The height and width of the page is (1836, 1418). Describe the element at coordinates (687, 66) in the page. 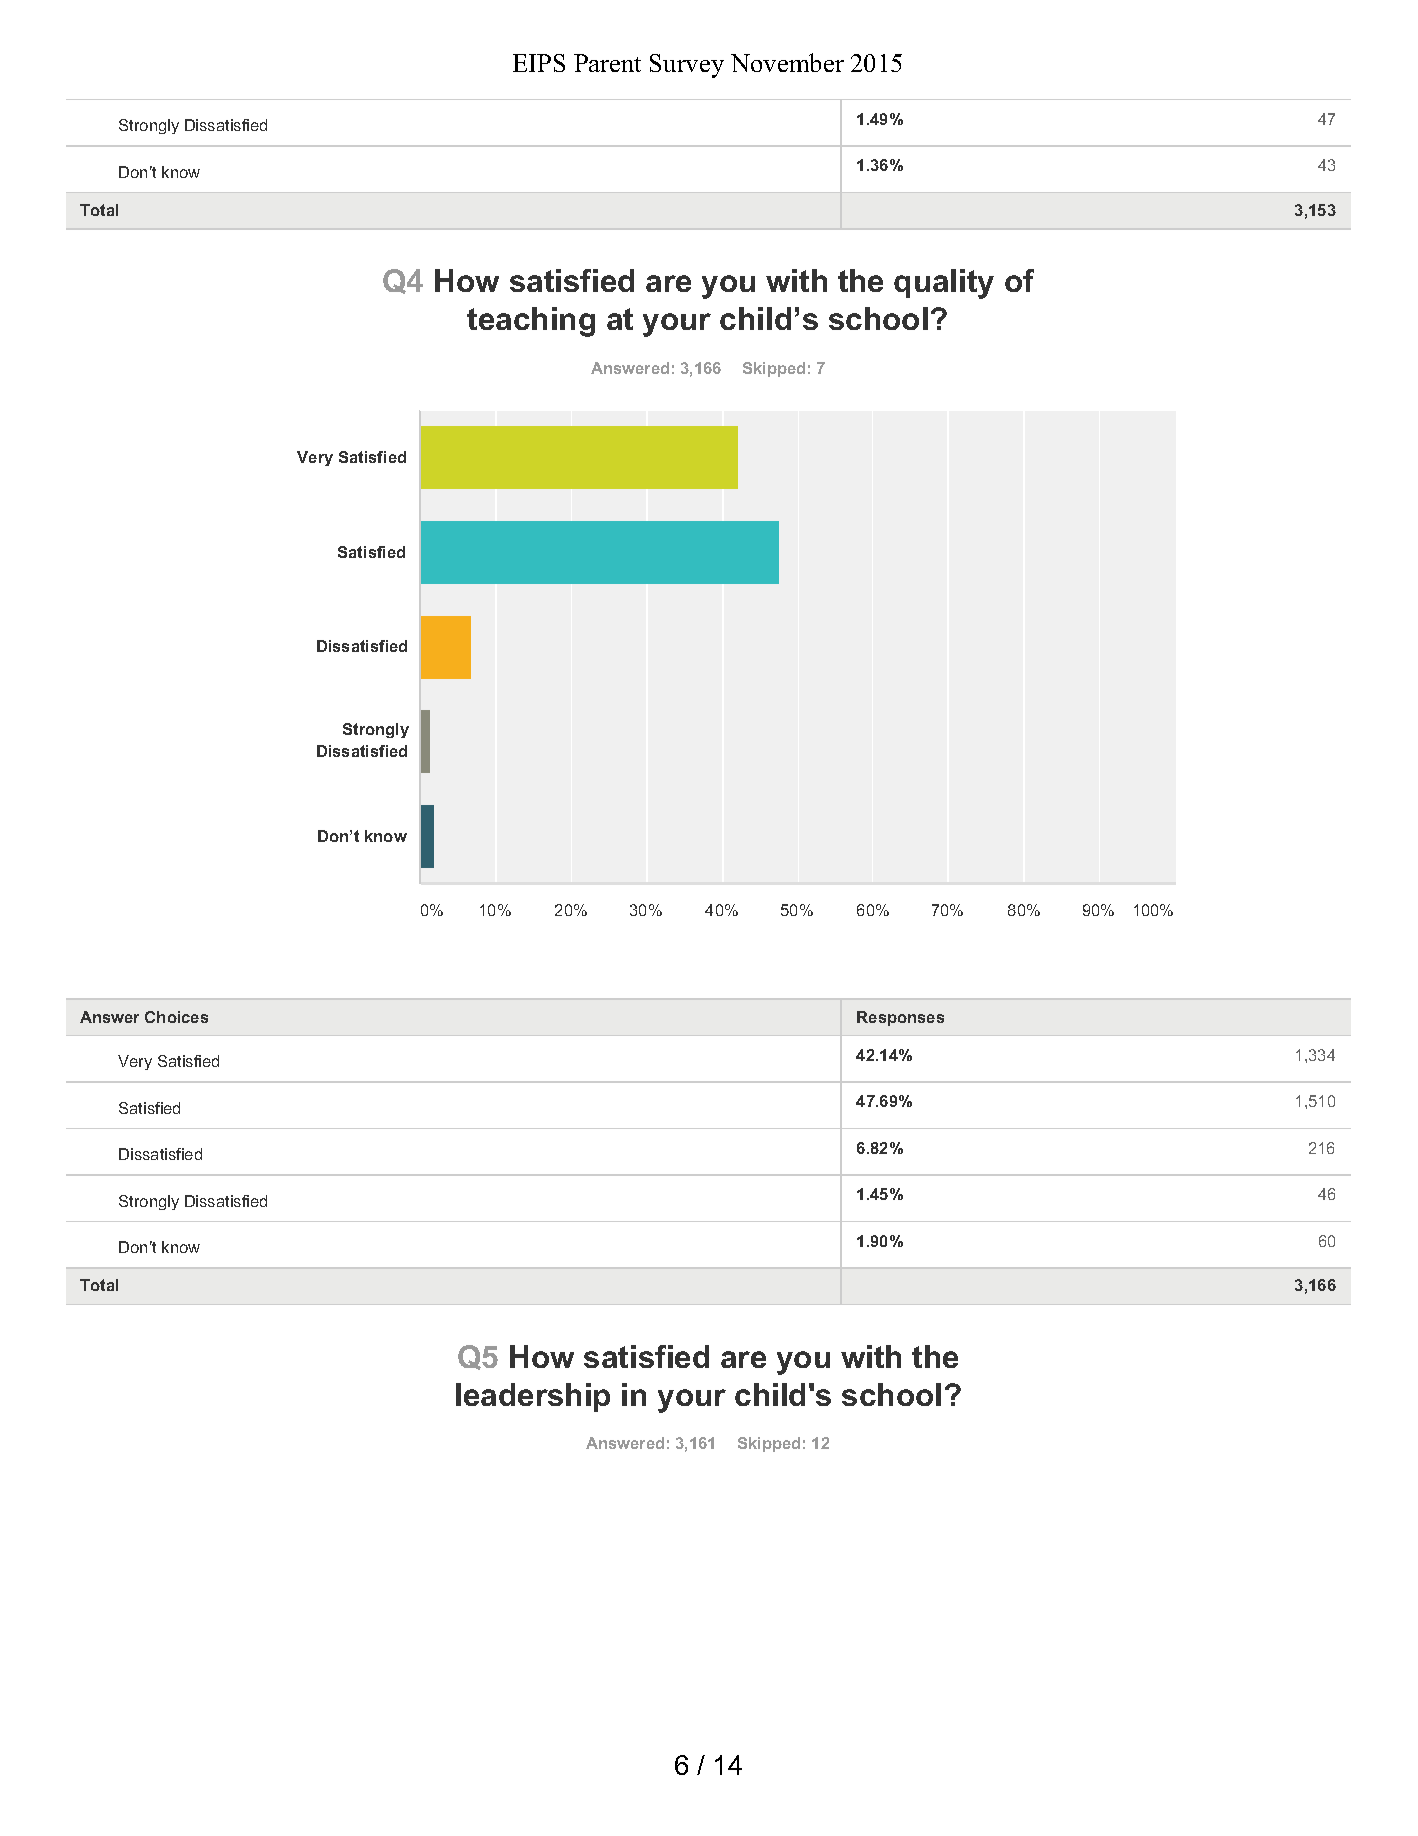

I see `Survey` at that location.
